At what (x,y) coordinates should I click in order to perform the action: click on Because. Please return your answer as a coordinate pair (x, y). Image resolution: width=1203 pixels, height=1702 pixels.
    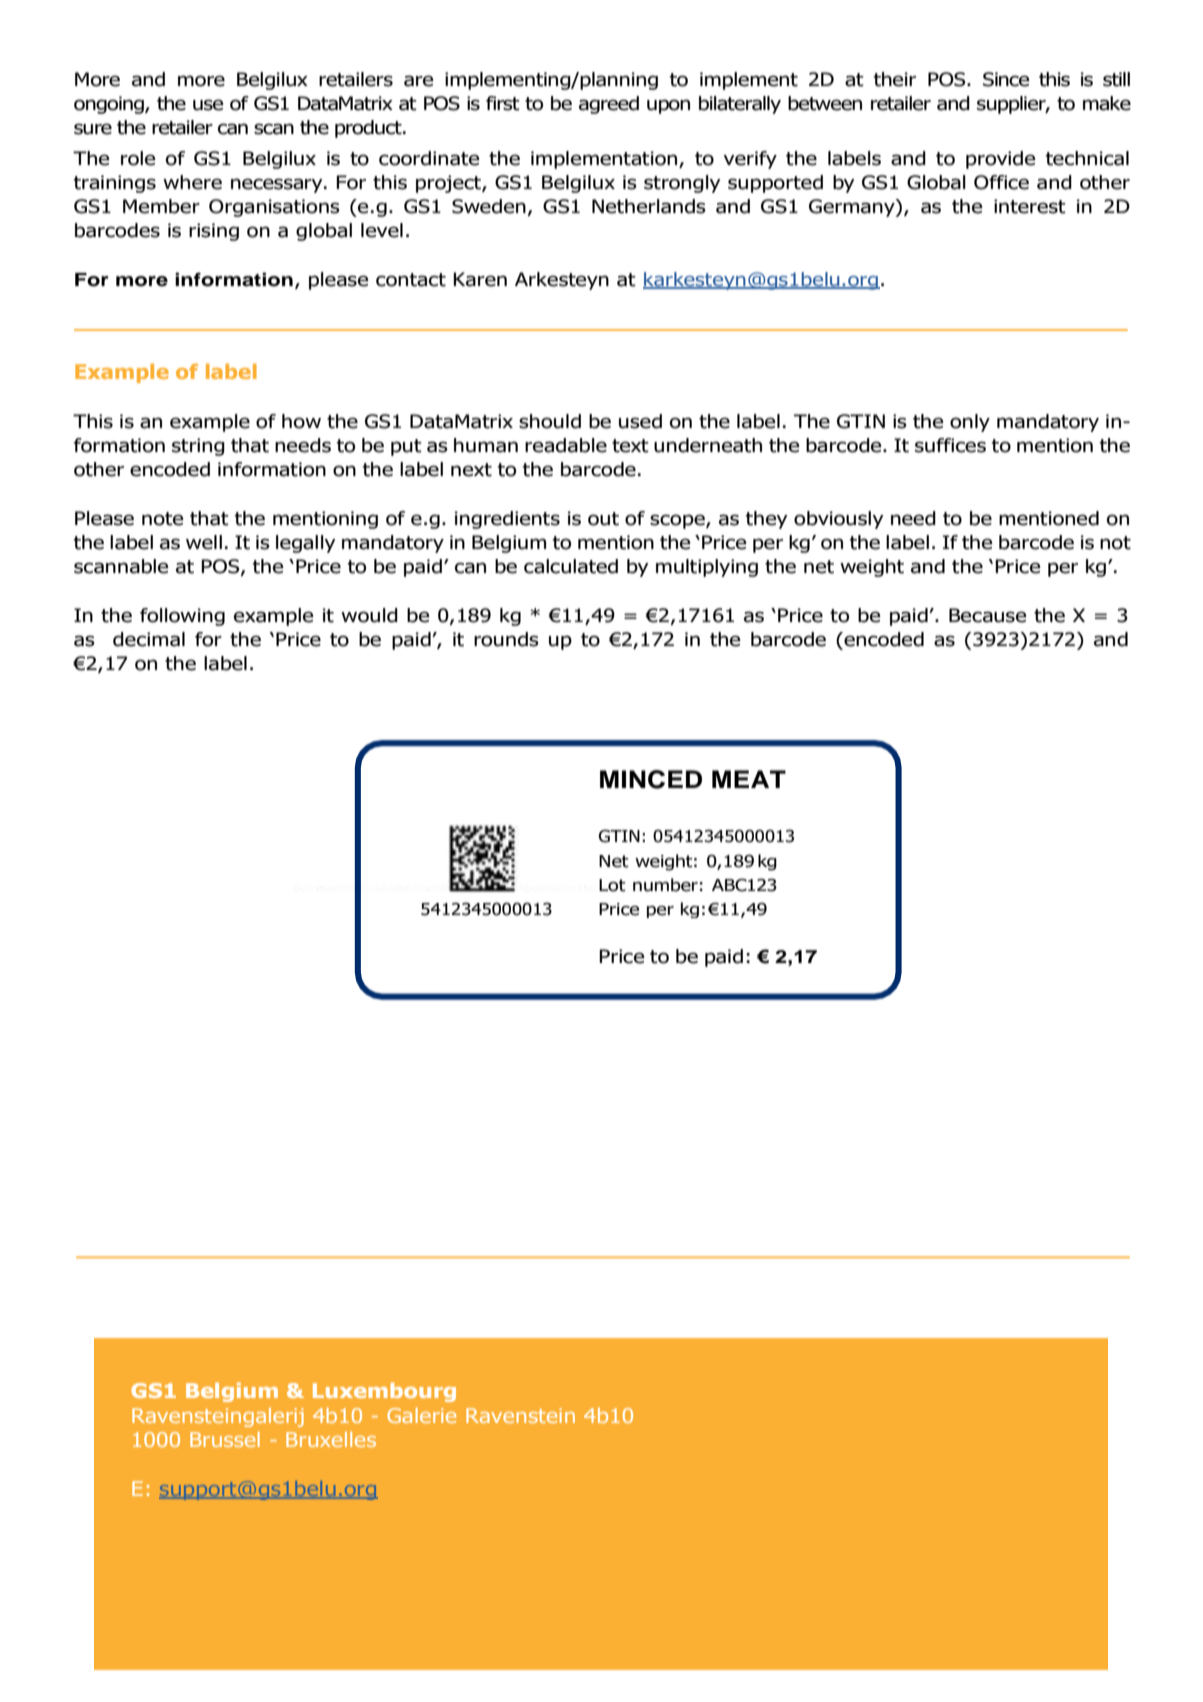
    Looking at the image, I should click on (988, 615).
